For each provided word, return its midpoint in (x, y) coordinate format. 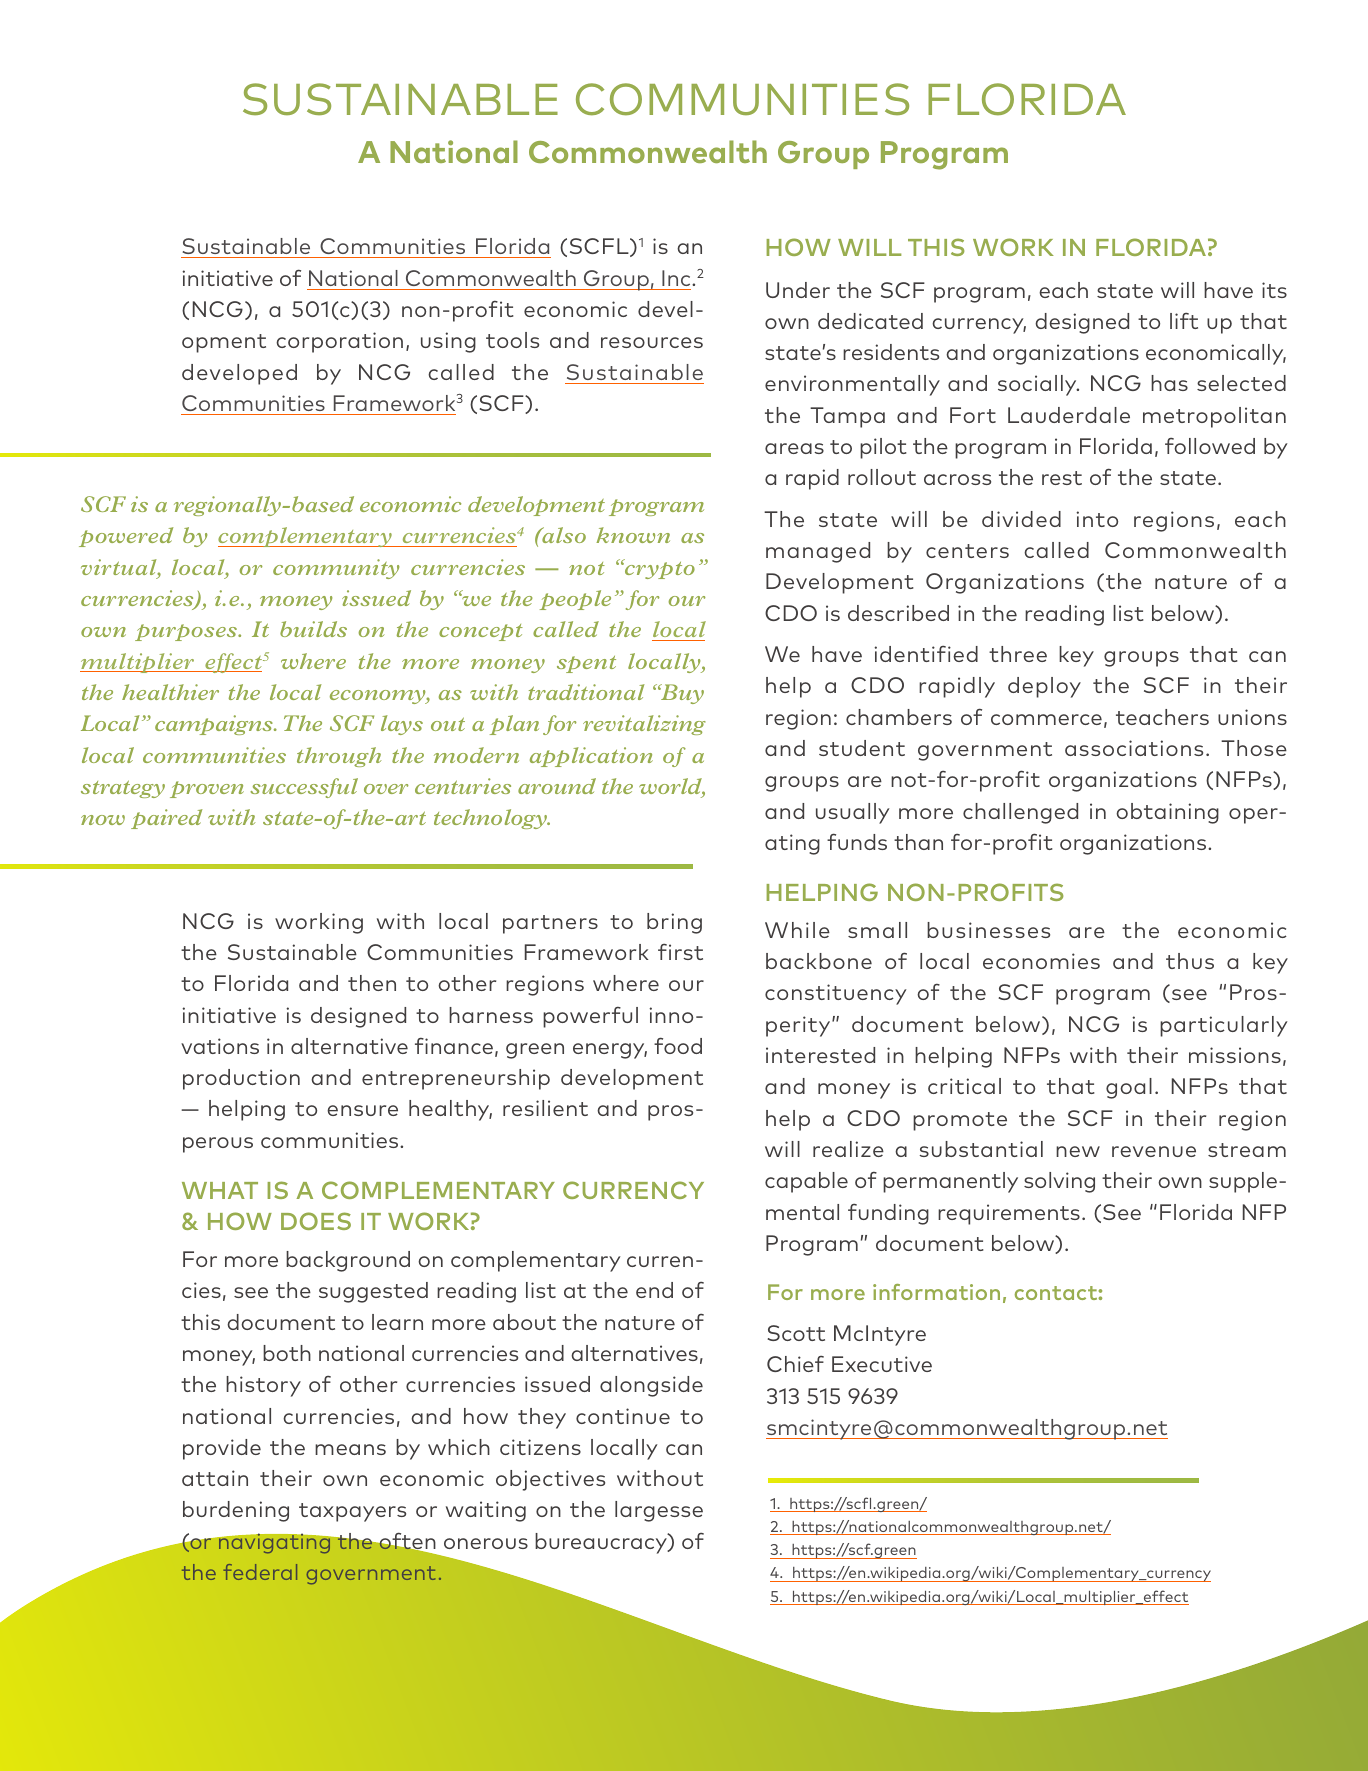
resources (652, 342)
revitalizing (644, 725)
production (241, 1079)
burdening (236, 1511)
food (678, 1045)
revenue (1154, 1151)
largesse (659, 1511)
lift (1184, 321)
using (448, 342)
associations (1134, 748)
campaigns (215, 725)
